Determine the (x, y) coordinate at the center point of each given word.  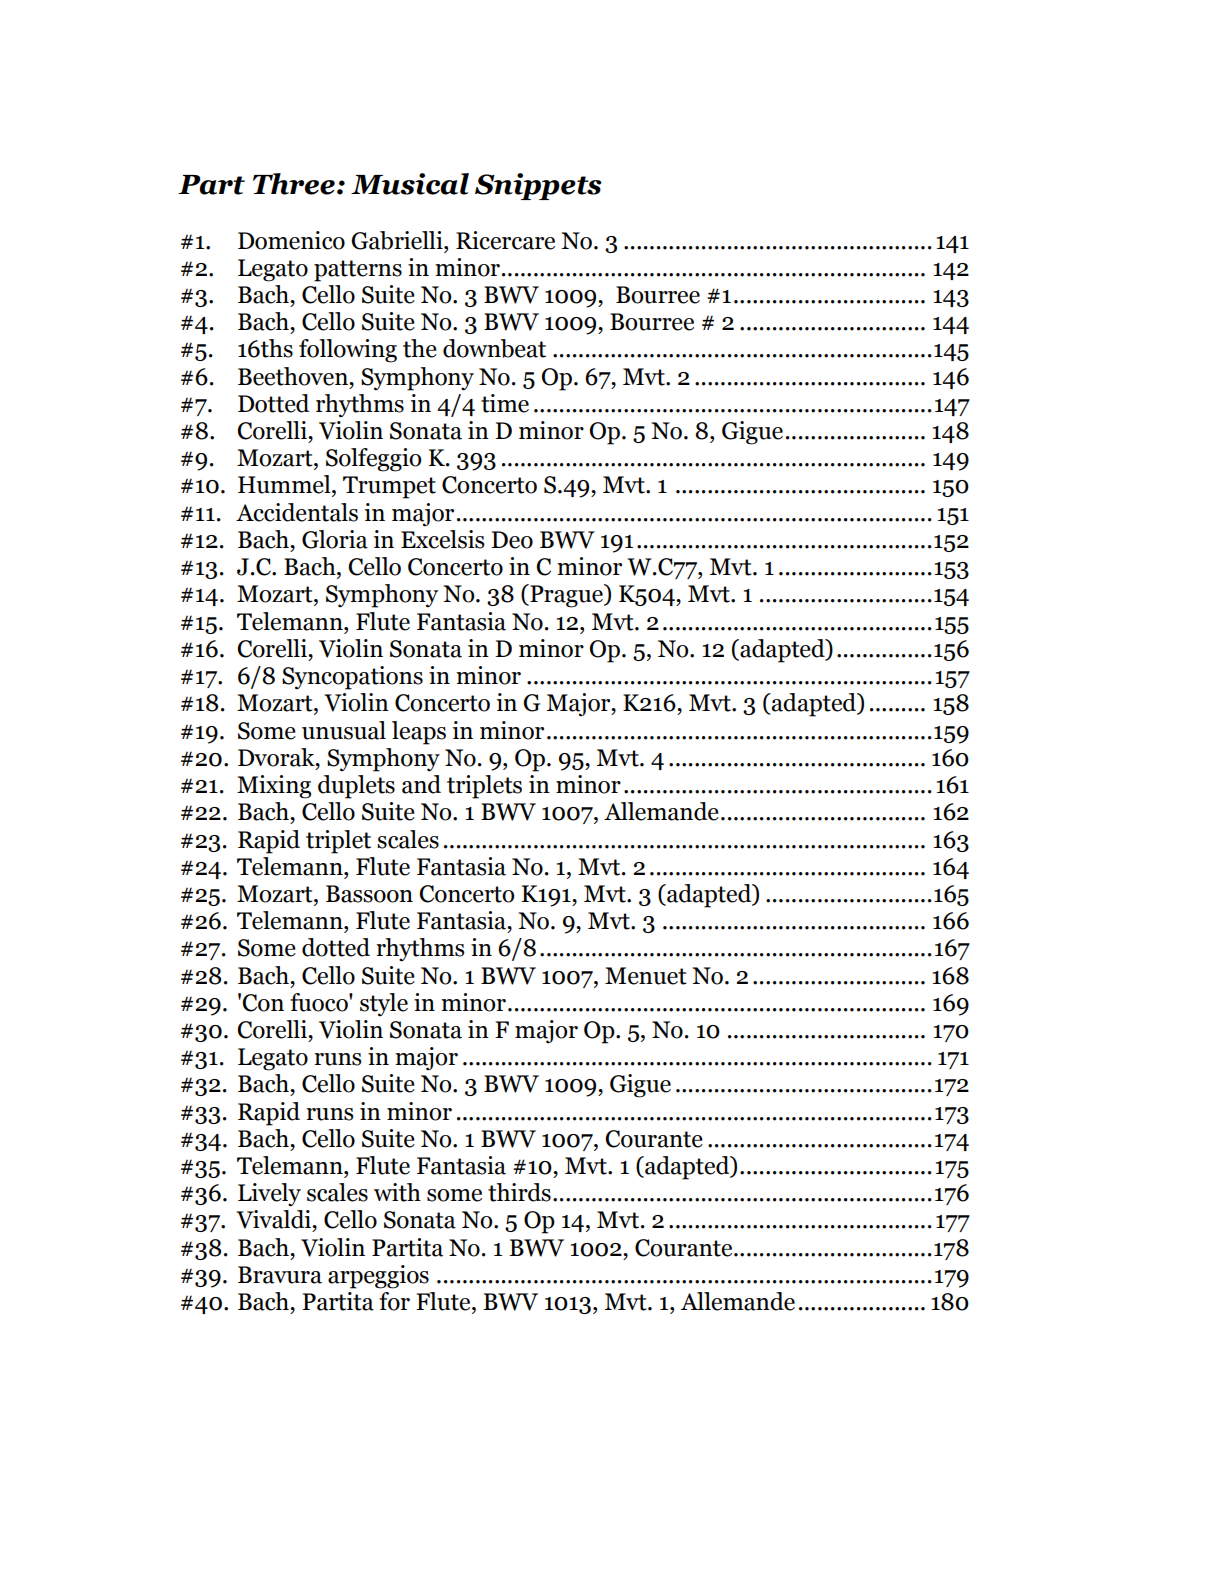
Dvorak (277, 757)
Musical (410, 184)
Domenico (291, 240)
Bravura (280, 1275)
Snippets (538, 186)
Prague (566, 596)
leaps (419, 733)
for (394, 1301)
